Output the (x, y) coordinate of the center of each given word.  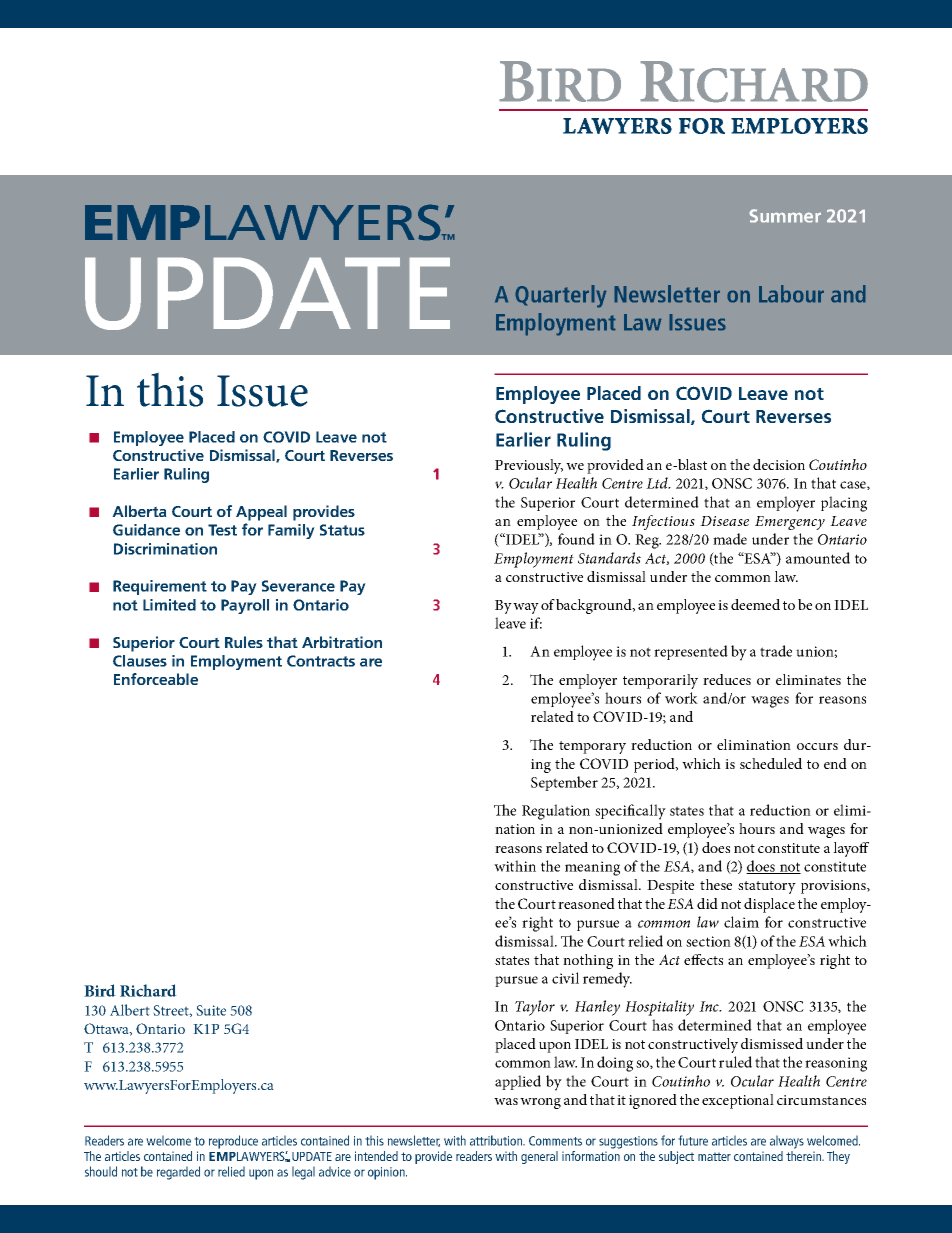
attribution (497, 1140)
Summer (785, 216)
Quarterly (561, 296)
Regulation (556, 812)
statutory (767, 887)
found (576, 539)
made (730, 539)
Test (222, 530)
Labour (791, 294)
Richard (148, 990)
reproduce (233, 1142)
